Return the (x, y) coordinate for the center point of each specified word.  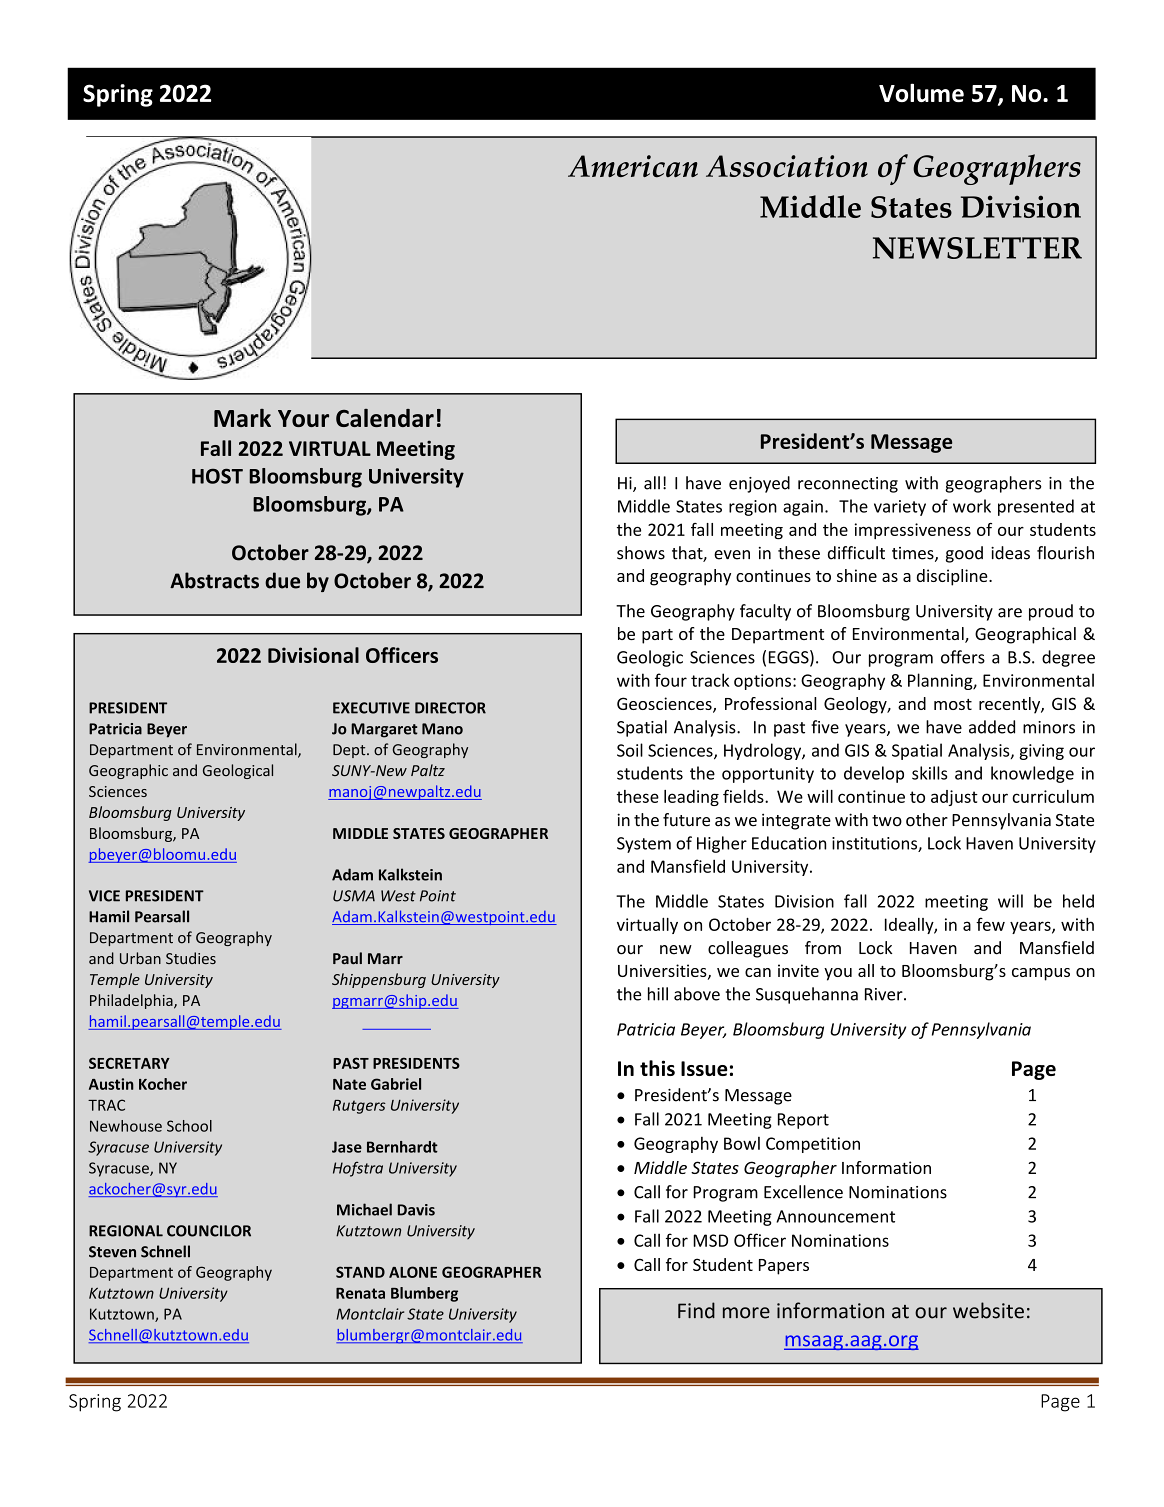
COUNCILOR (209, 1231)
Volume (921, 92)
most (953, 704)
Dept (350, 751)
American (633, 166)
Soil (630, 750)
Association (787, 166)
